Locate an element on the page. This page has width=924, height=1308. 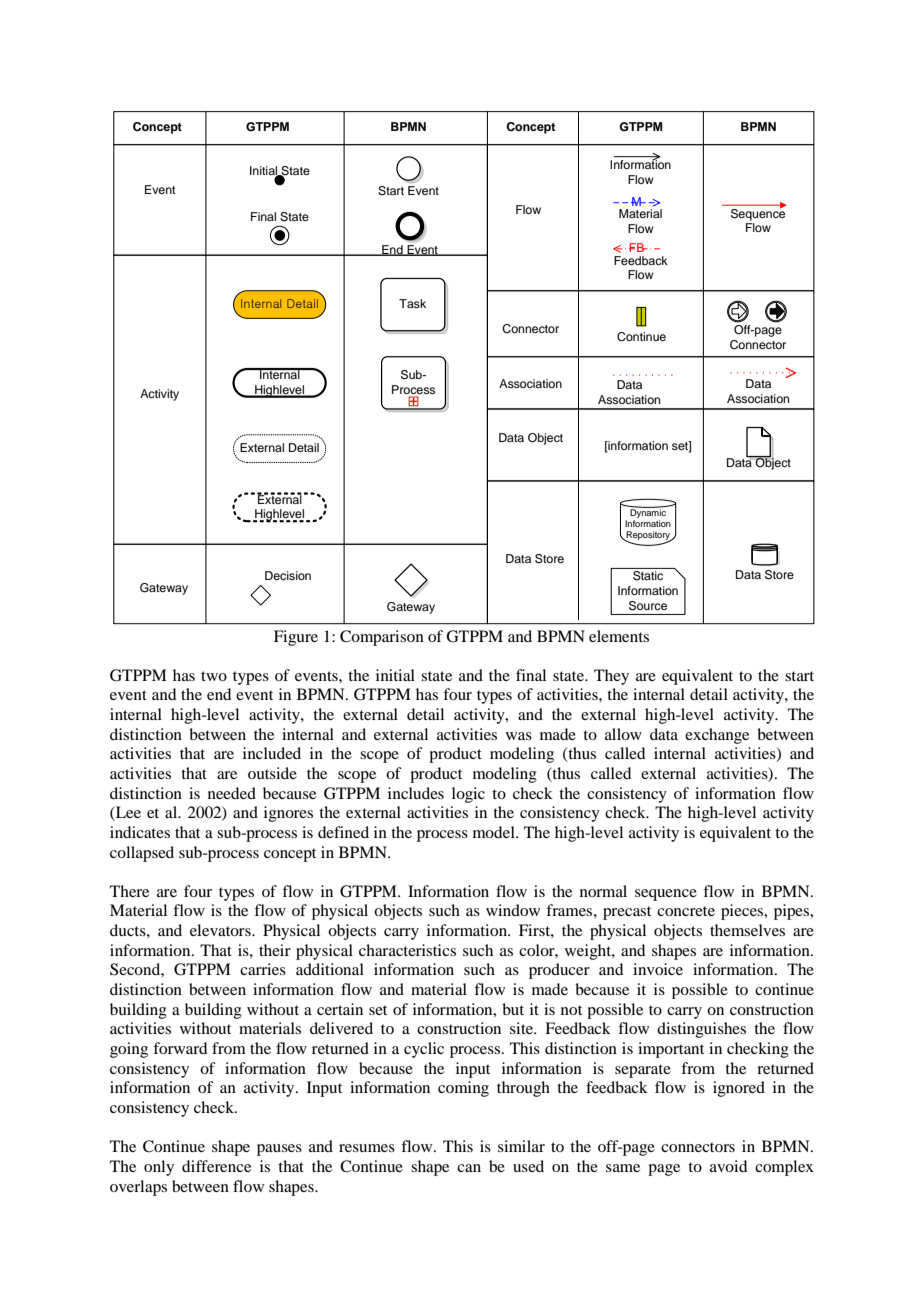
difference is located at coordinates (216, 1166).
